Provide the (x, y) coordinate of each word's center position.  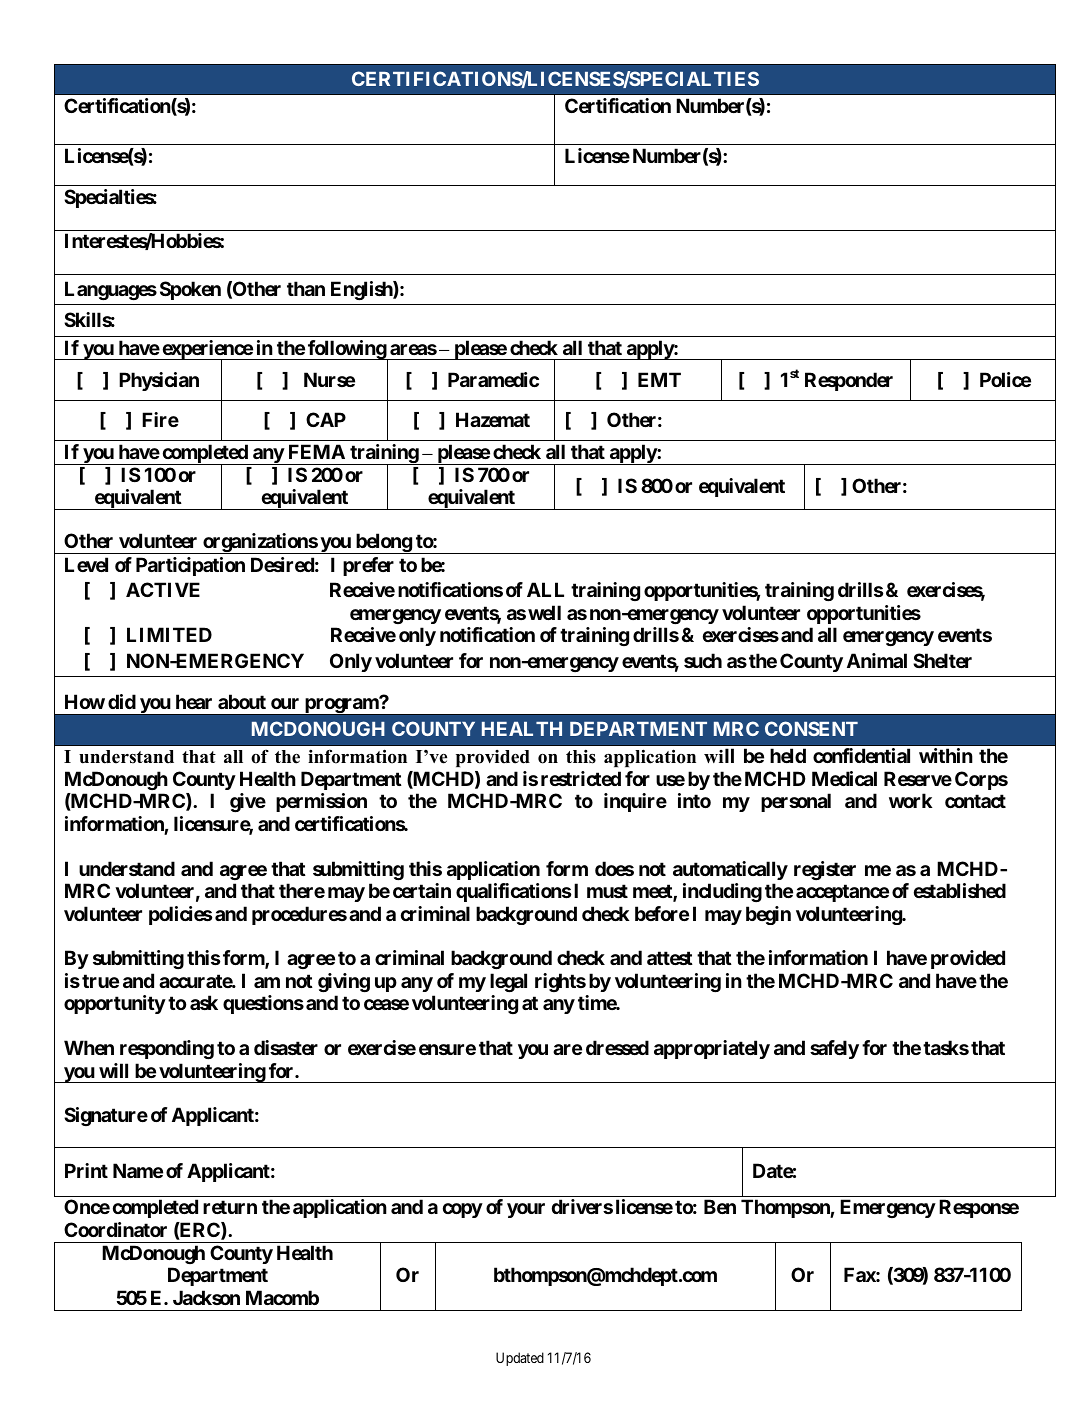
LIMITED (169, 634)
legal (508, 982)
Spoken (190, 290)
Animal (877, 660)
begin (768, 915)
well (544, 612)
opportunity (115, 1004)
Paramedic (493, 379)
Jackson (206, 1297)
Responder (849, 381)
